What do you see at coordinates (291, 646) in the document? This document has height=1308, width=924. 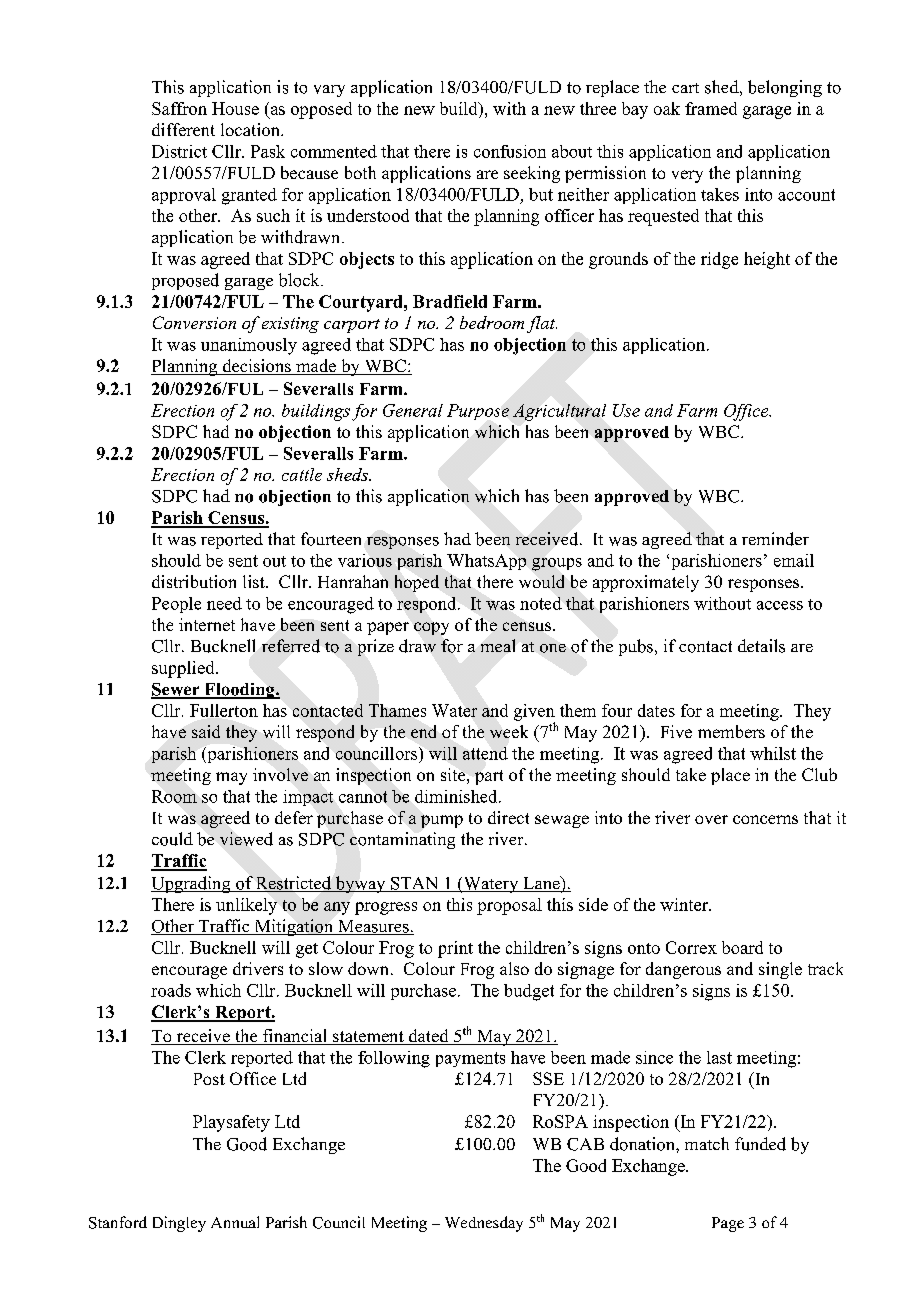 I see `referred` at bounding box center [291, 646].
